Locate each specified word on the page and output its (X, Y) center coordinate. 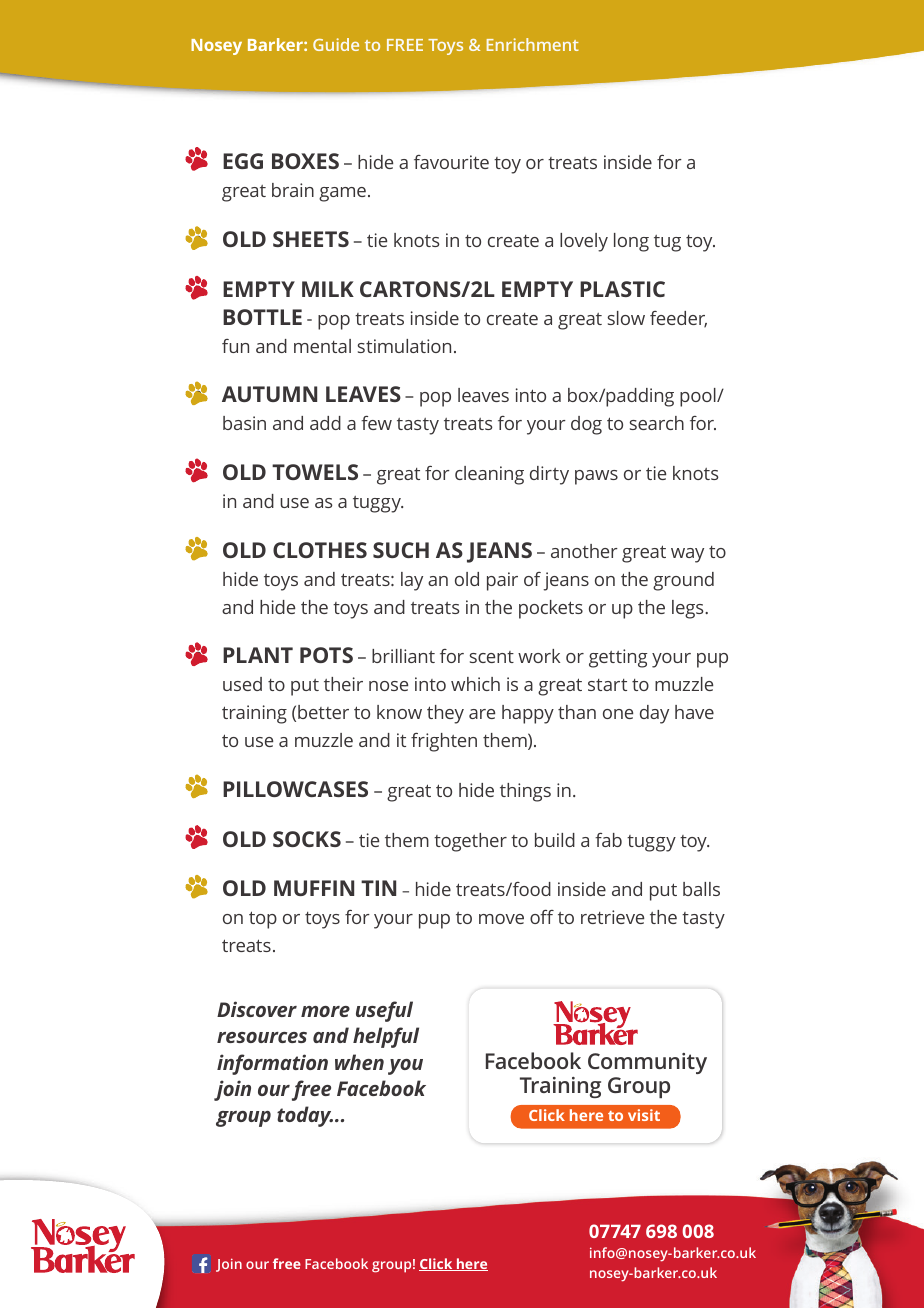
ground (683, 581)
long (631, 242)
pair (502, 581)
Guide (336, 44)
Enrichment (533, 44)
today (305, 1116)
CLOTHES (320, 550)
